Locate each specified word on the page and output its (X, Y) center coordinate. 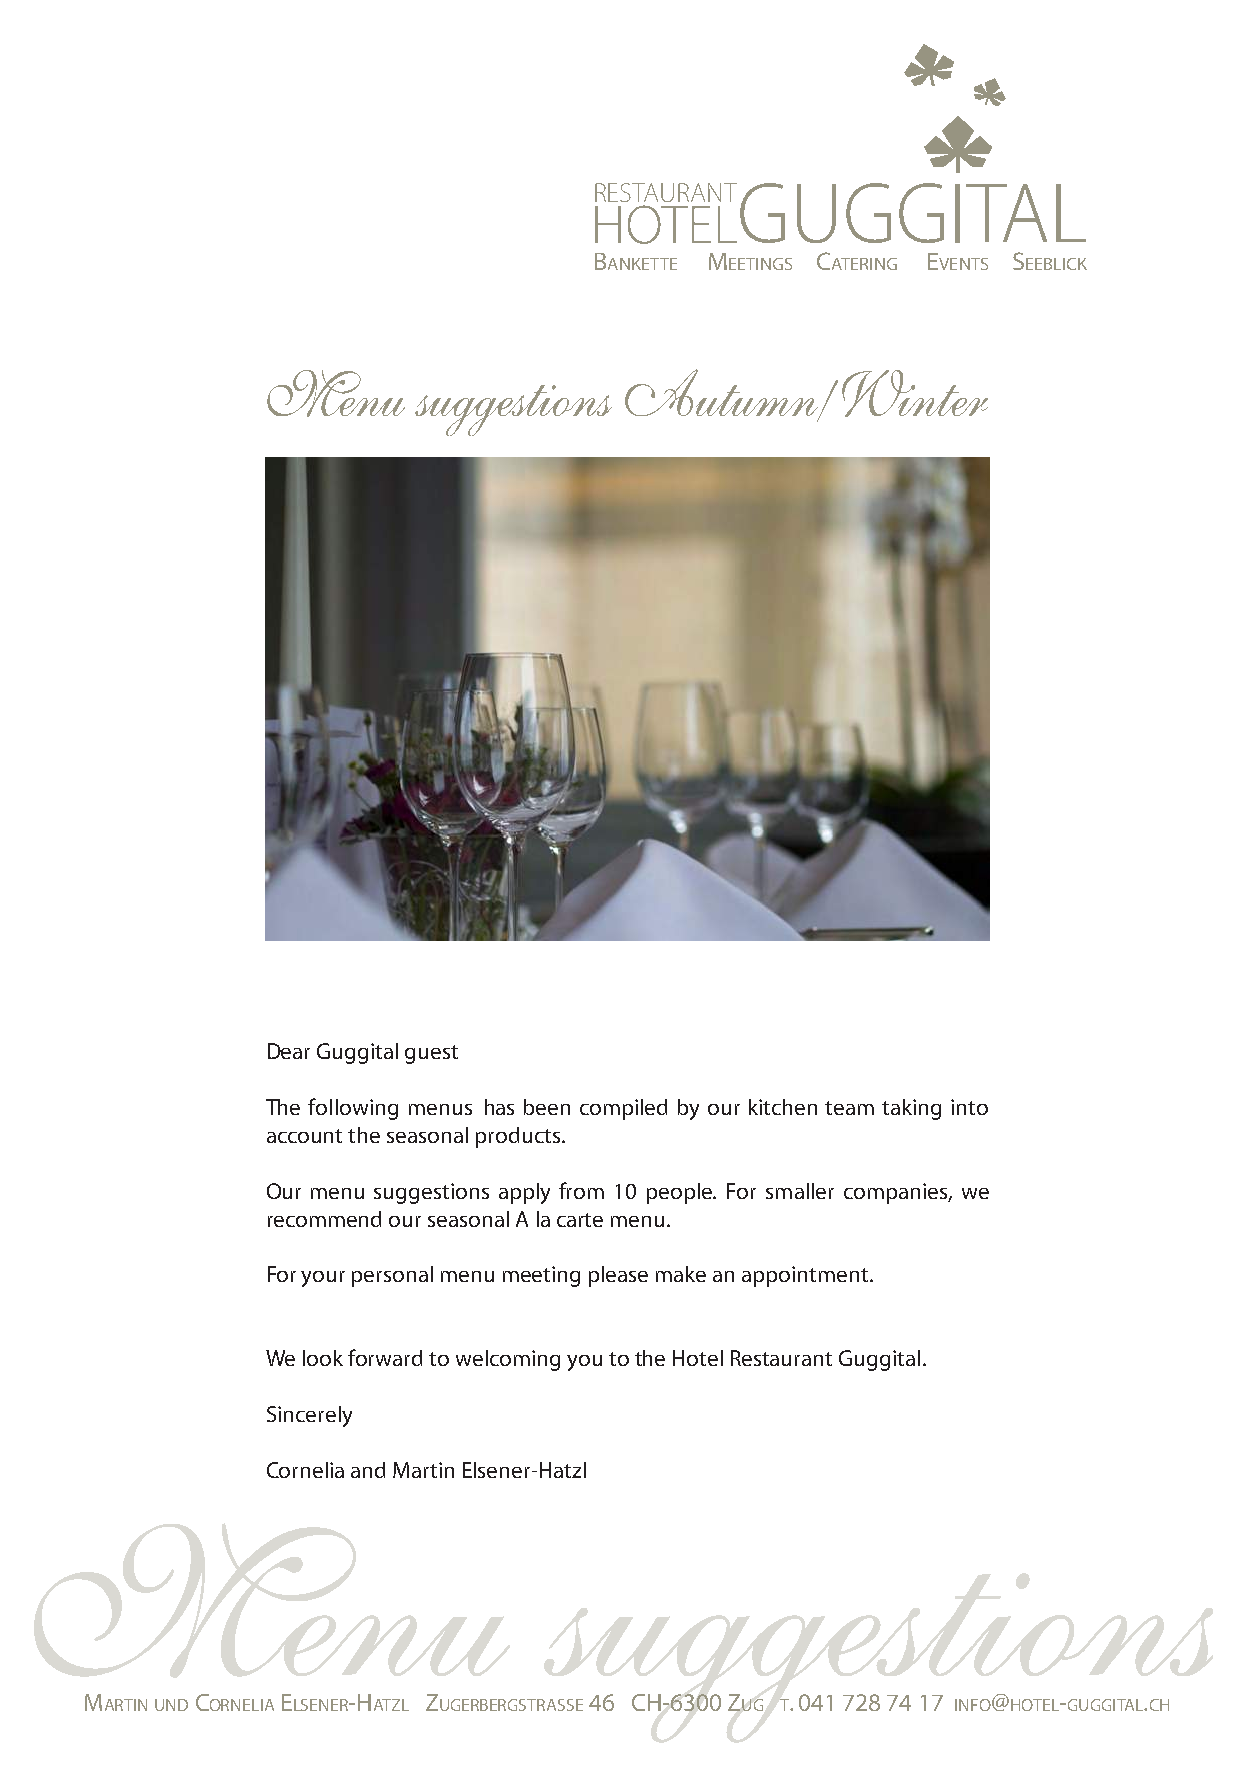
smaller (800, 1191)
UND (171, 1705)
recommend (324, 1219)
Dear (289, 1051)
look (323, 1358)
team (849, 1108)
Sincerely (309, 1416)
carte (580, 1220)
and (368, 1470)
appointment (806, 1276)
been (547, 1107)
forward (385, 1357)
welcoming (508, 1360)
